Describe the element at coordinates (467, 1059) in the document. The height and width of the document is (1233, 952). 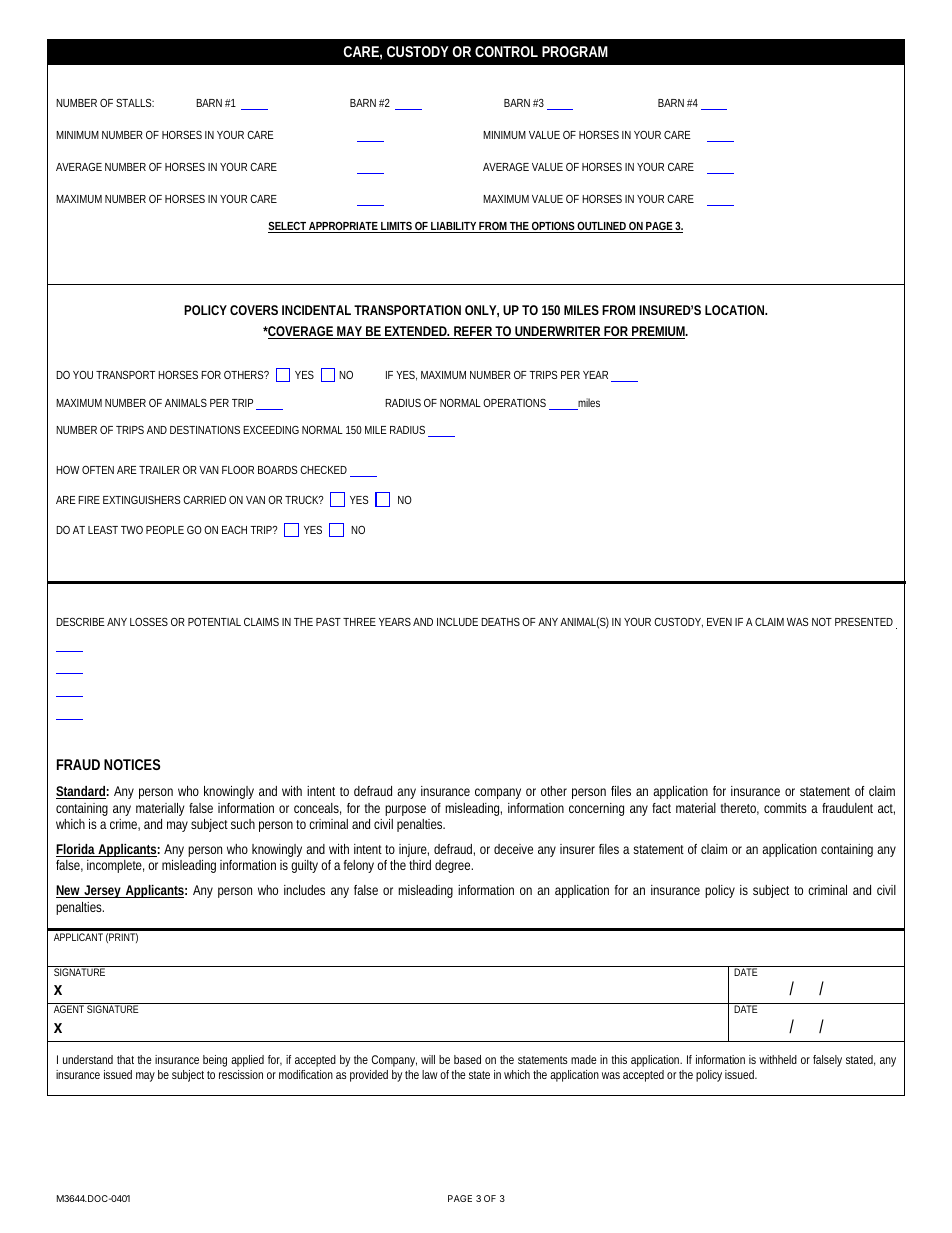
I see `based` at that location.
